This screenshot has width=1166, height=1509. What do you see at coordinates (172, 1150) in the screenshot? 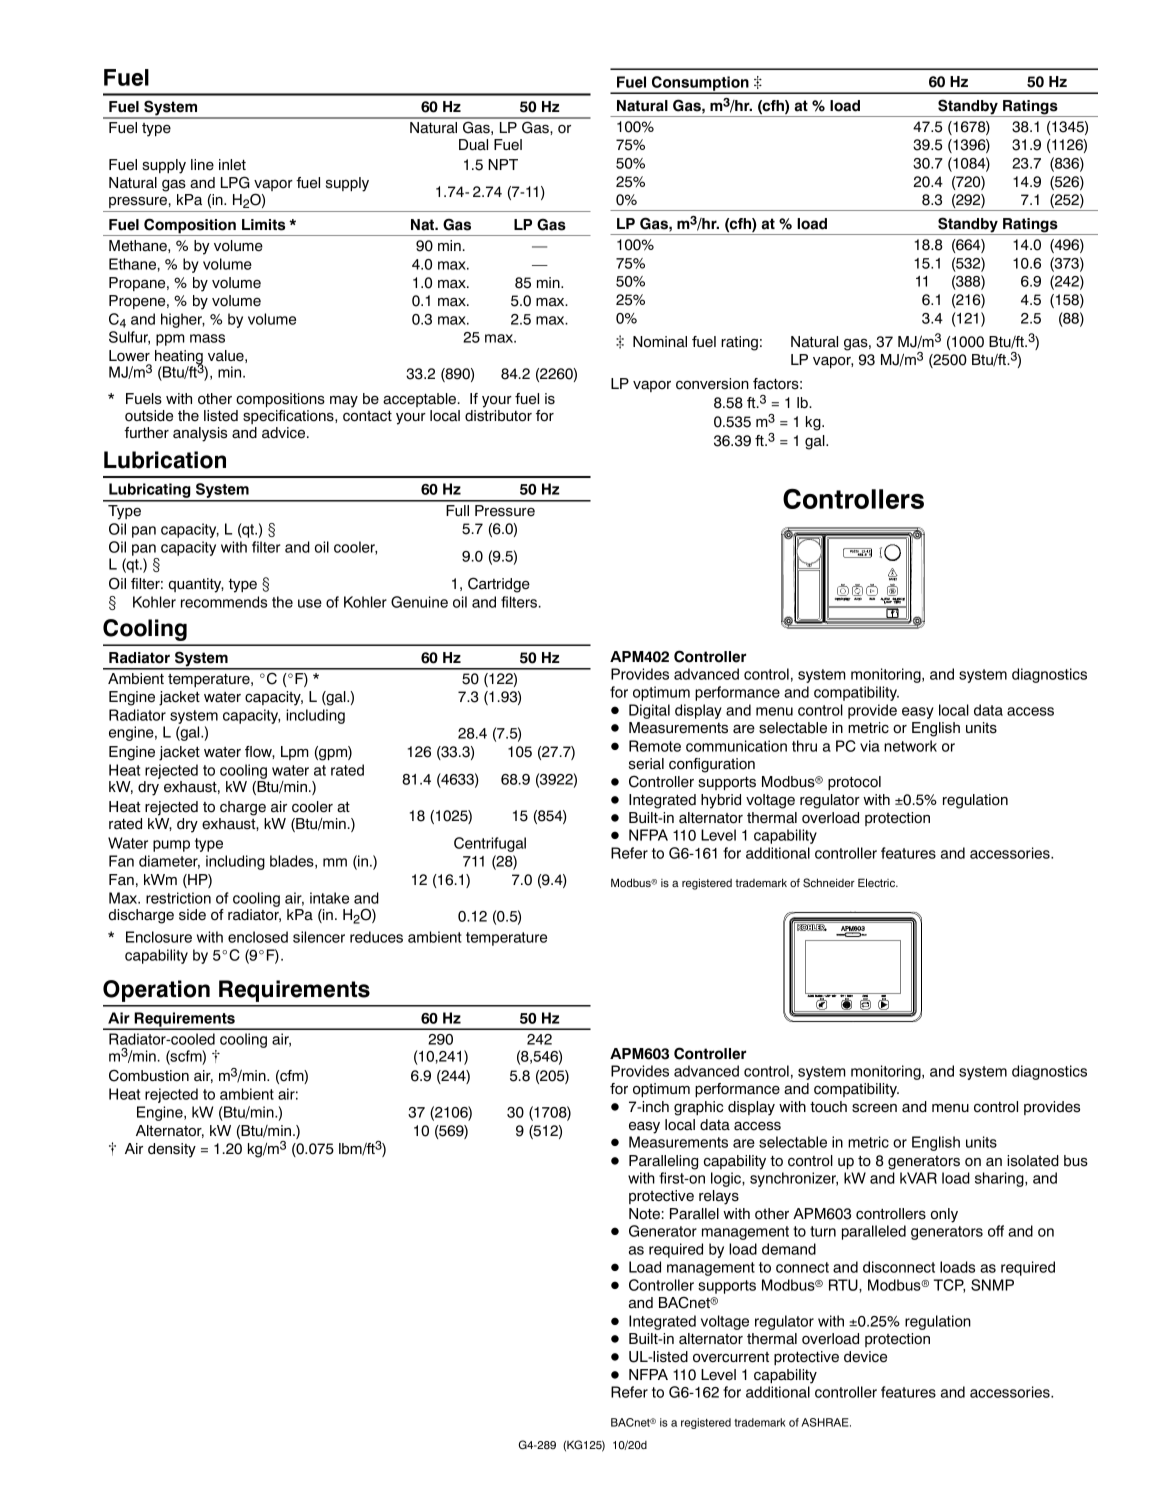
I see `density` at bounding box center [172, 1150].
